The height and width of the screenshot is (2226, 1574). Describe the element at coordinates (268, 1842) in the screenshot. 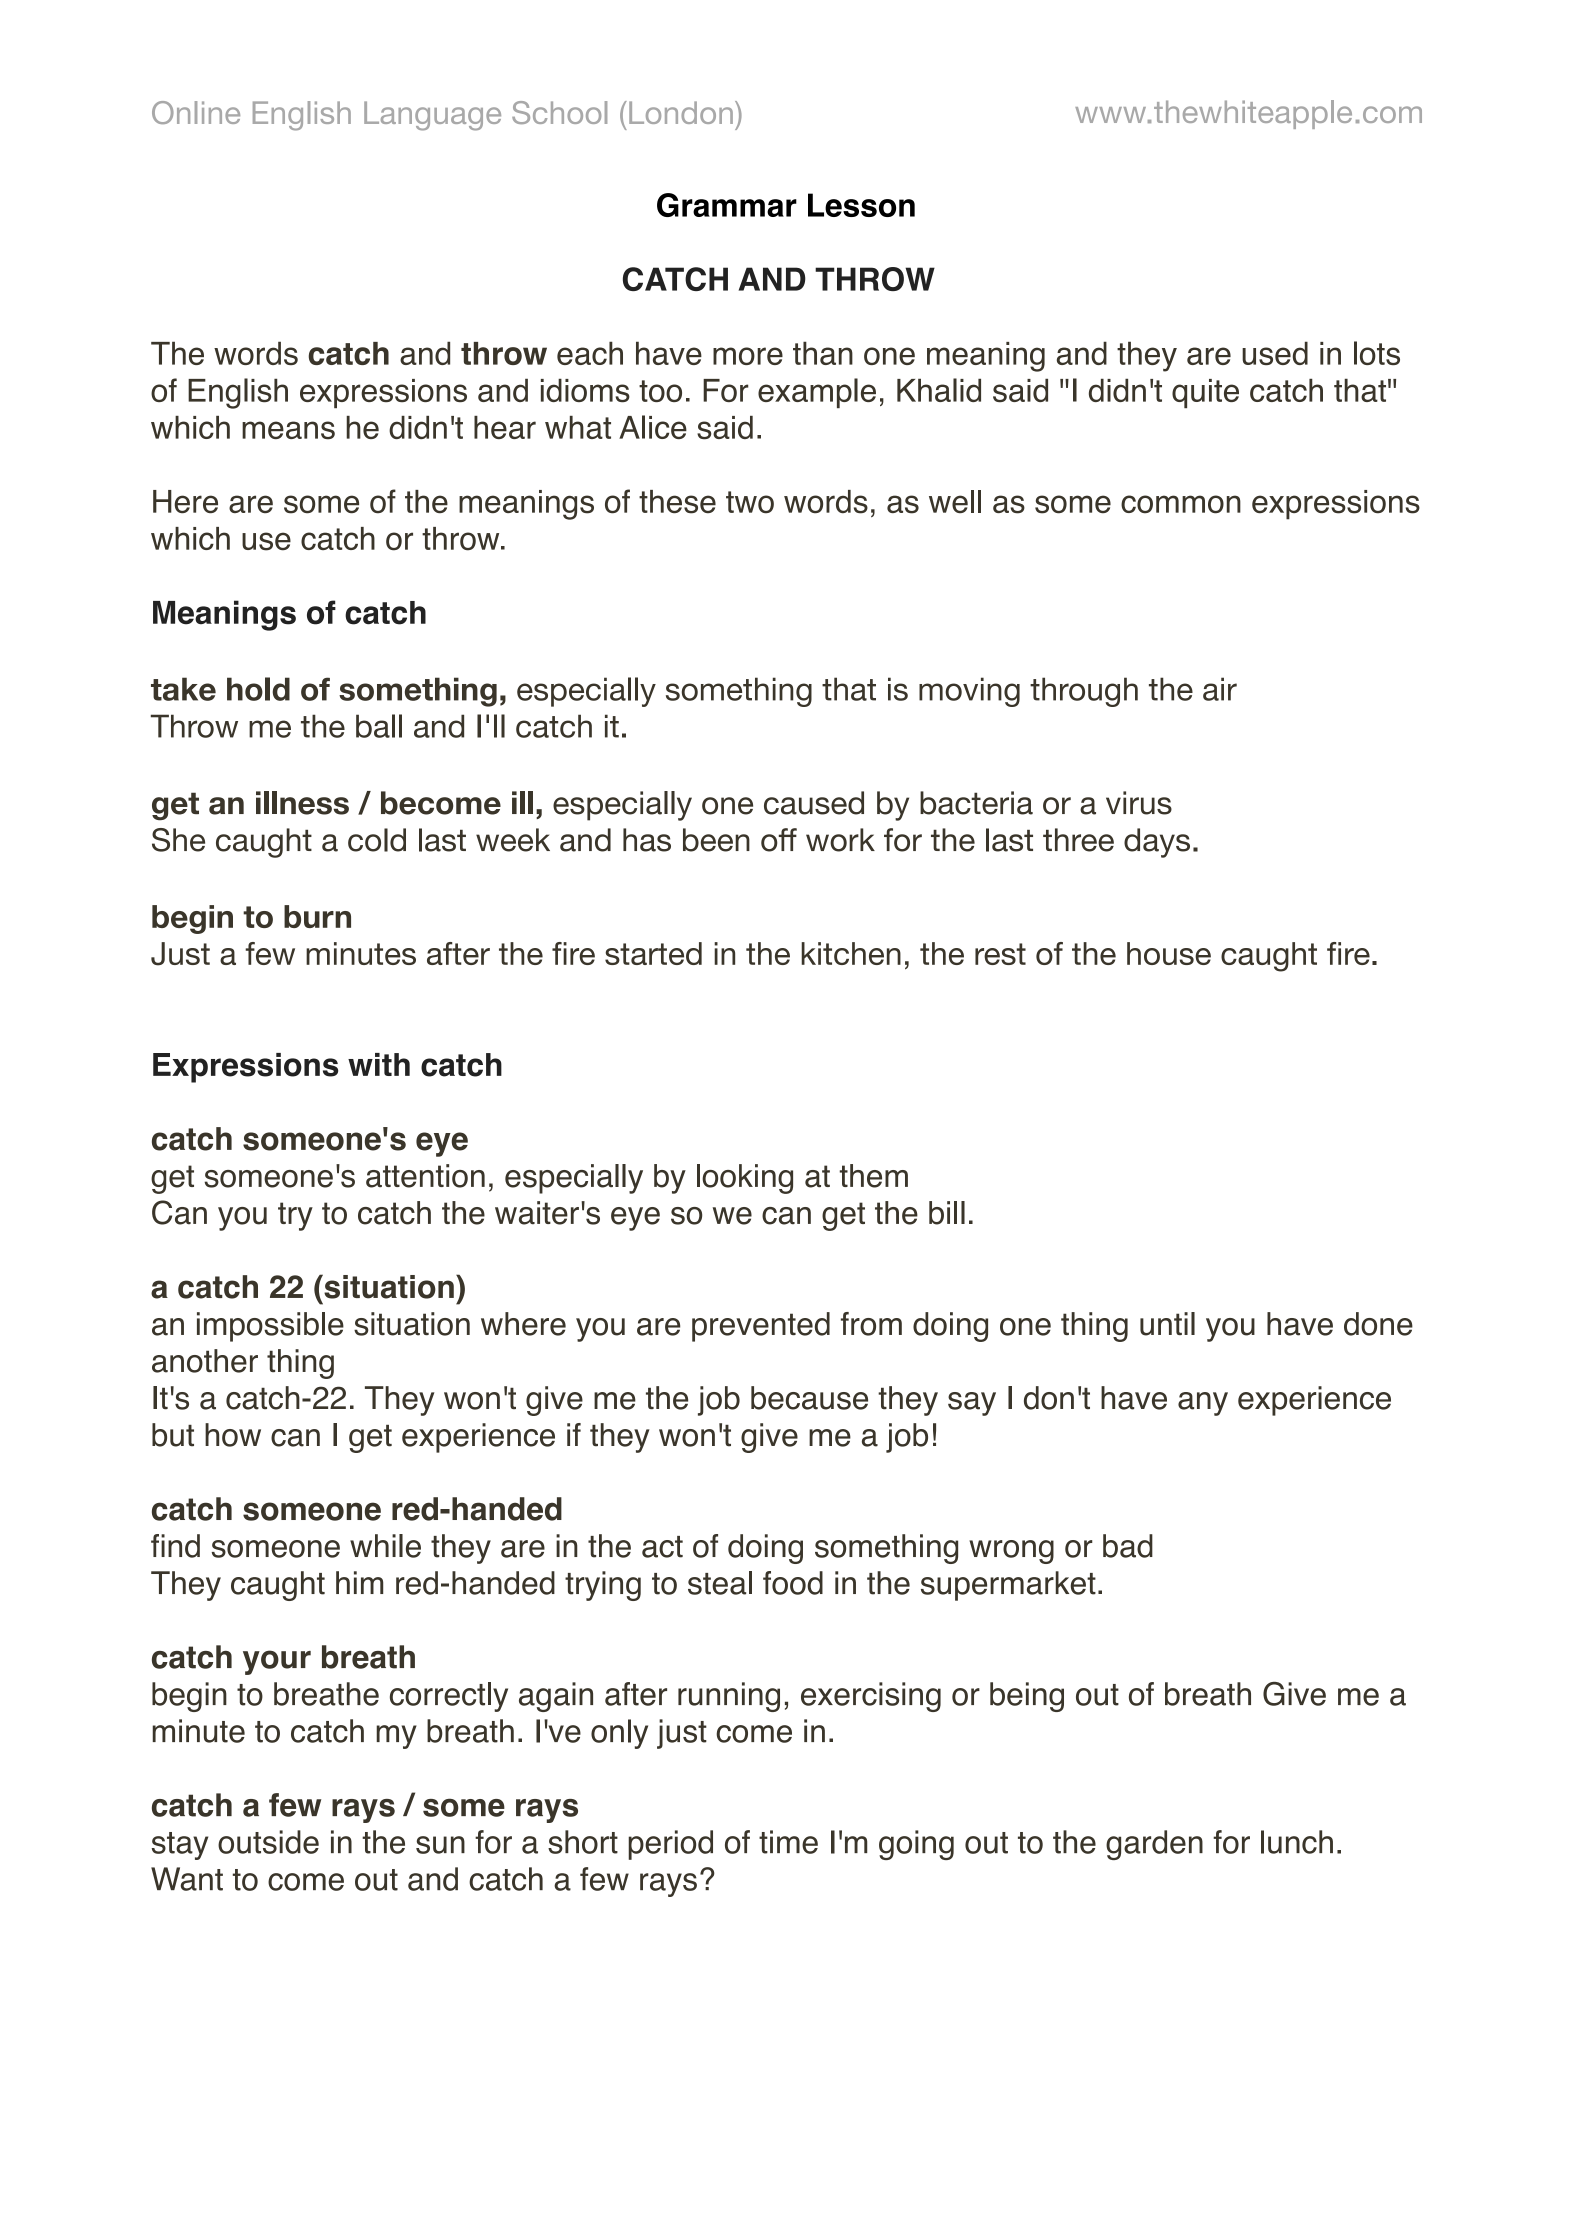

I see `outside` at that location.
